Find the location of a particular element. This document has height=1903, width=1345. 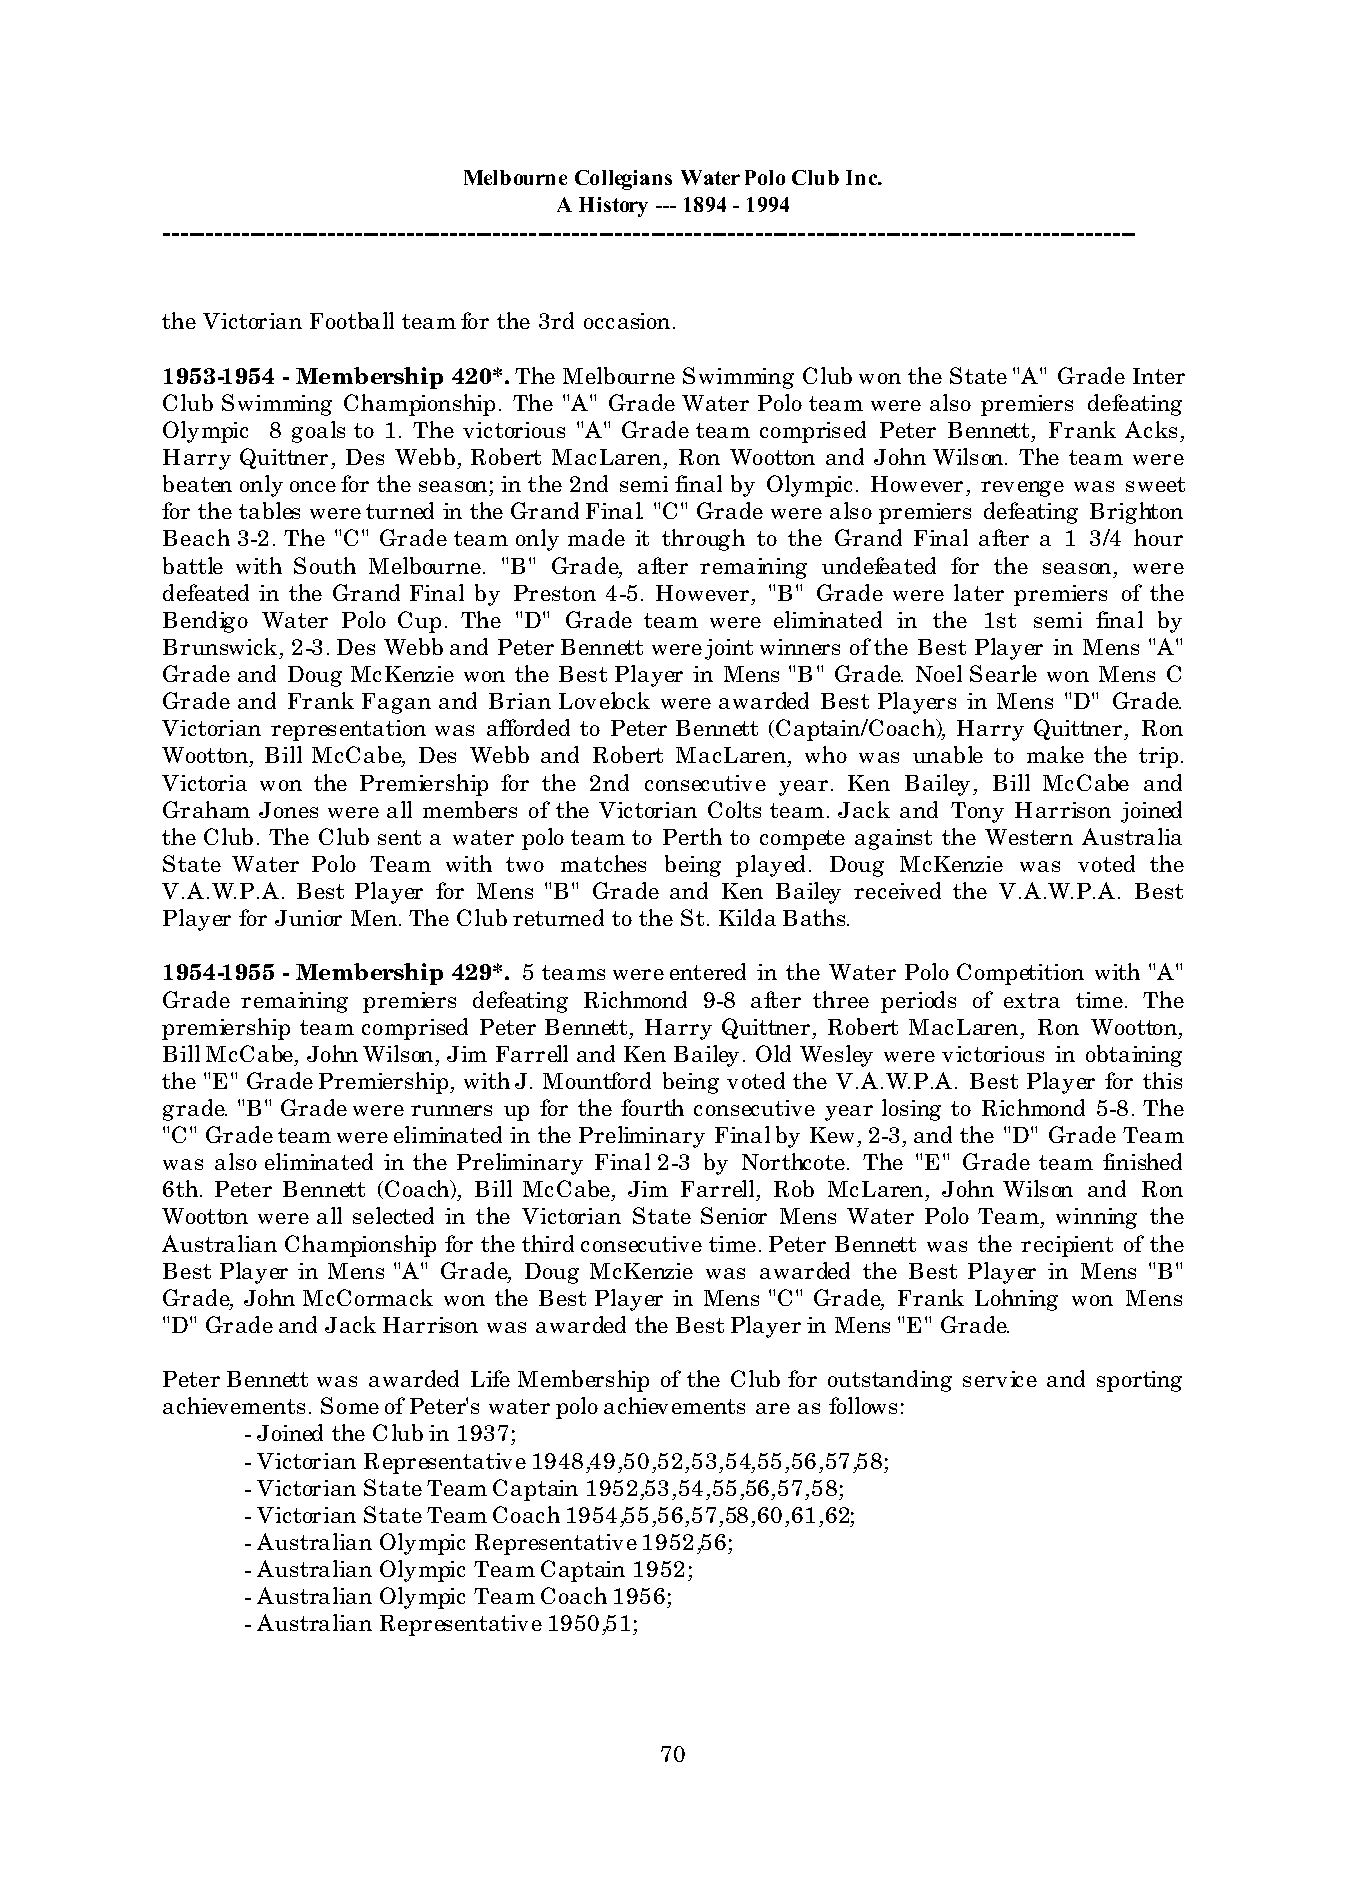

fourth is located at coordinates (652, 1107).
